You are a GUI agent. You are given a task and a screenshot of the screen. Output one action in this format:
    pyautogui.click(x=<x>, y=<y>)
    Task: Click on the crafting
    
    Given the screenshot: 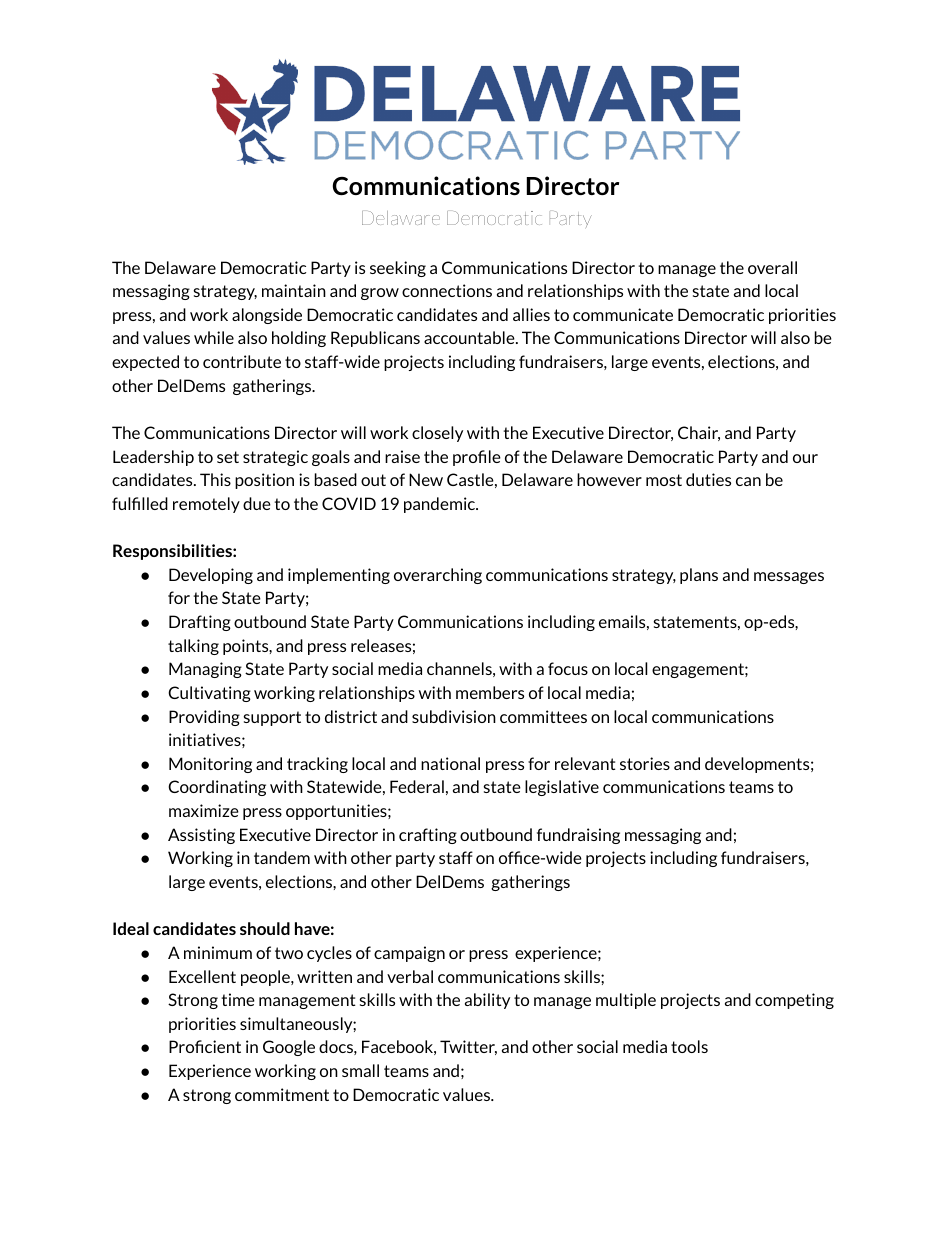 What is the action you would take?
    pyautogui.click(x=428, y=836)
